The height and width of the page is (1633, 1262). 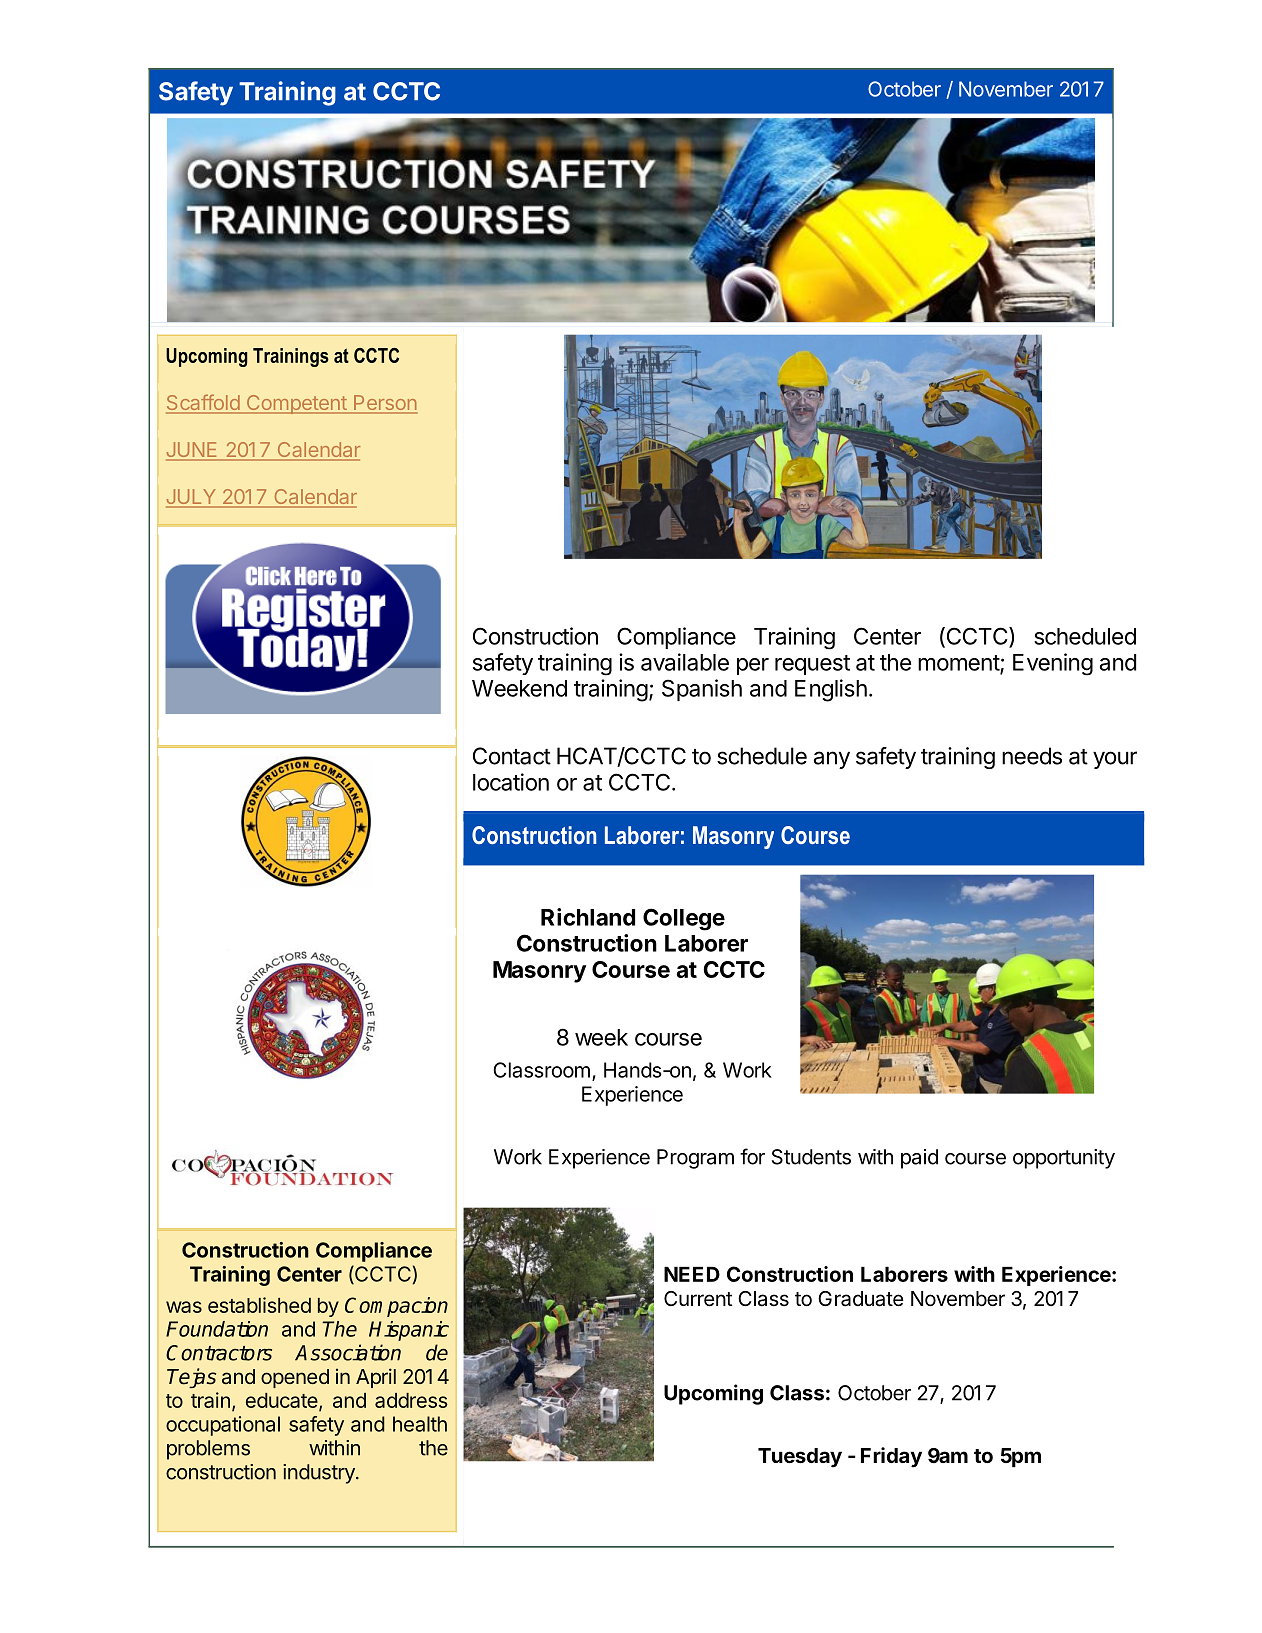 I want to click on location, so click(x=511, y=782).
